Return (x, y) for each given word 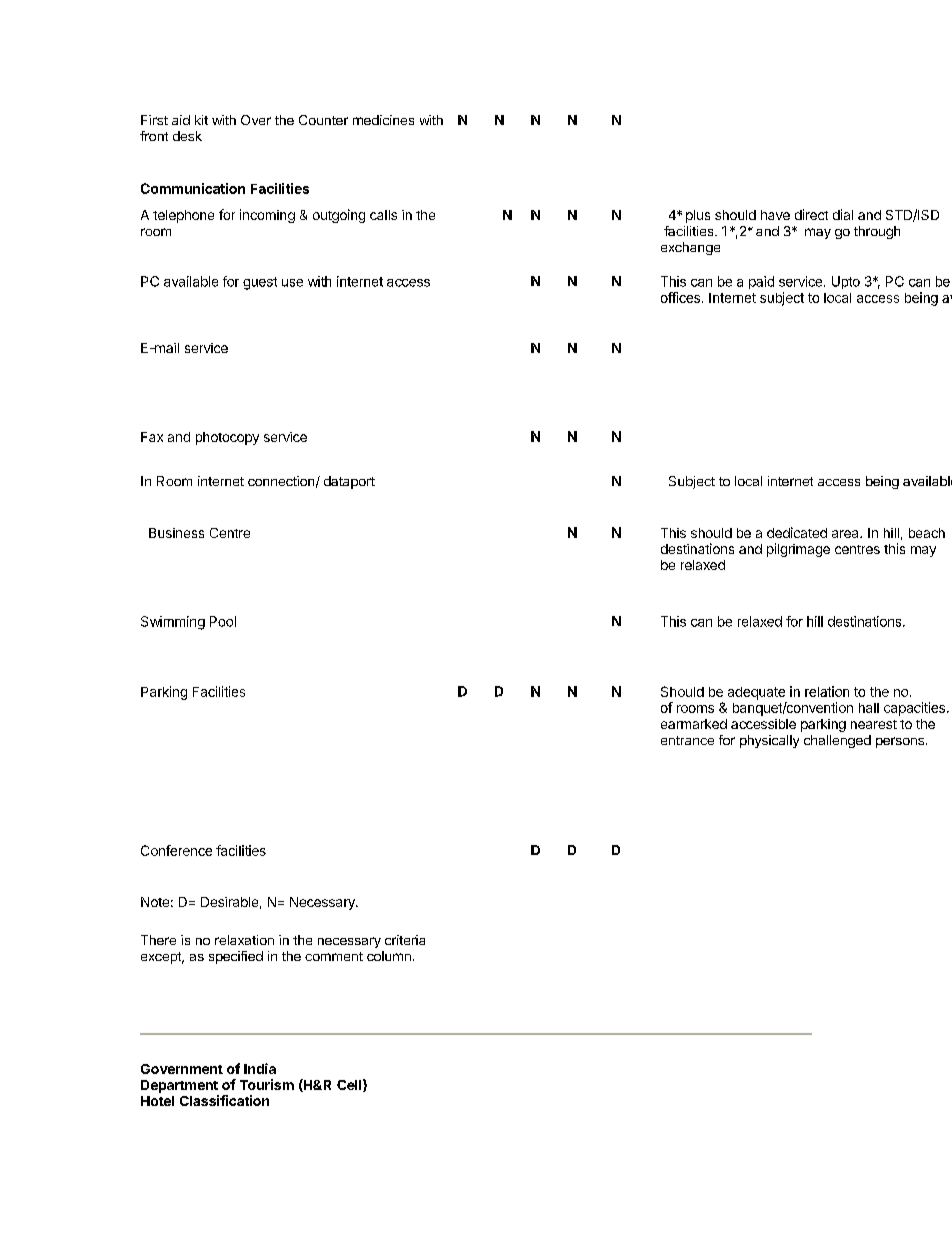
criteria (405, 940)
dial (843, 214)
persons (900, 742)
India (260, 1068)
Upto (846, 282)
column (389, 956)
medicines (383, 120)
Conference (176, 850)
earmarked (694, 724)
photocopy (227, 438)
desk (187, 136)
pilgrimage (798, 550)
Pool (223, 621)
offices (680, 297)
